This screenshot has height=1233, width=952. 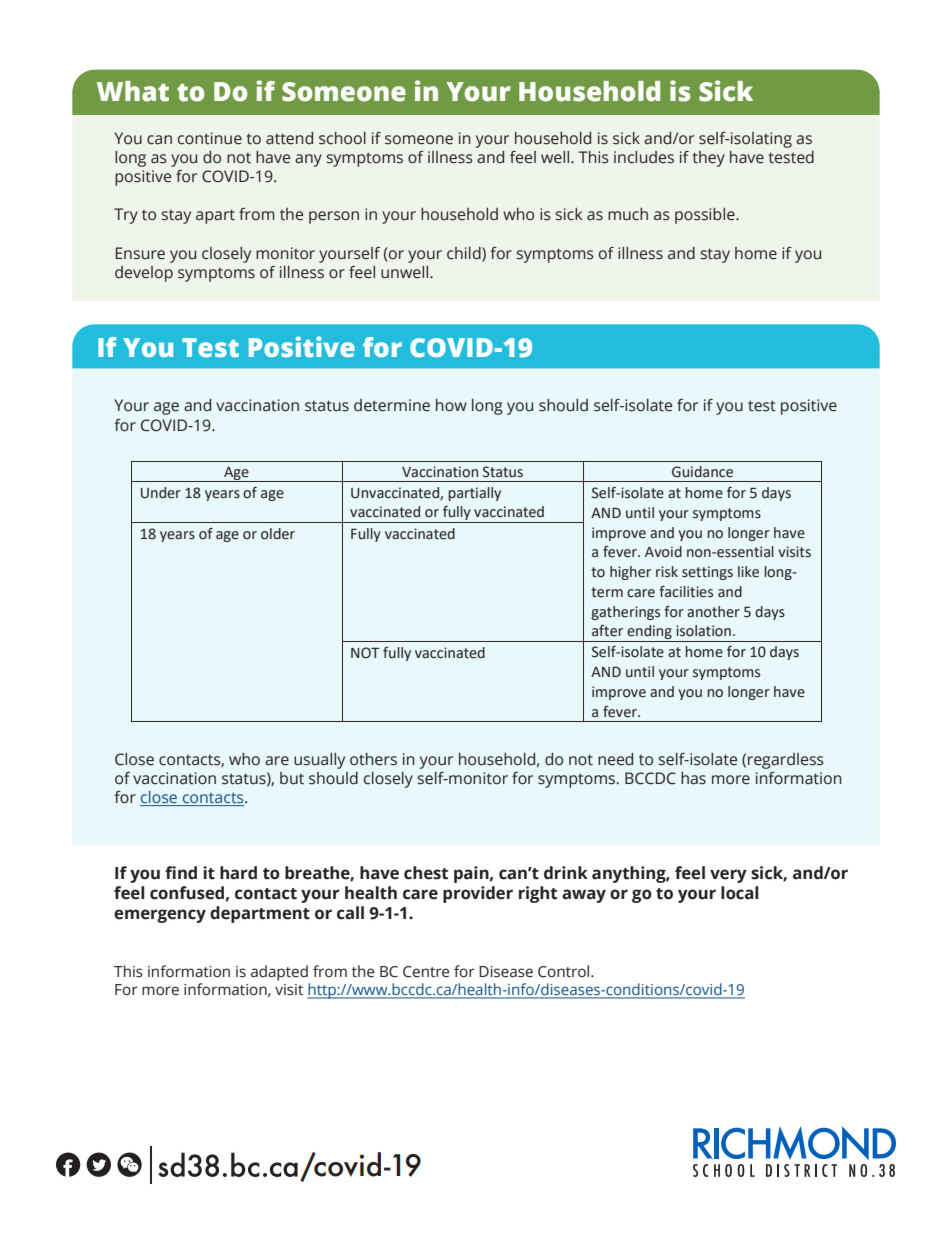 I want to click on but, so click(x=292, y=778).
